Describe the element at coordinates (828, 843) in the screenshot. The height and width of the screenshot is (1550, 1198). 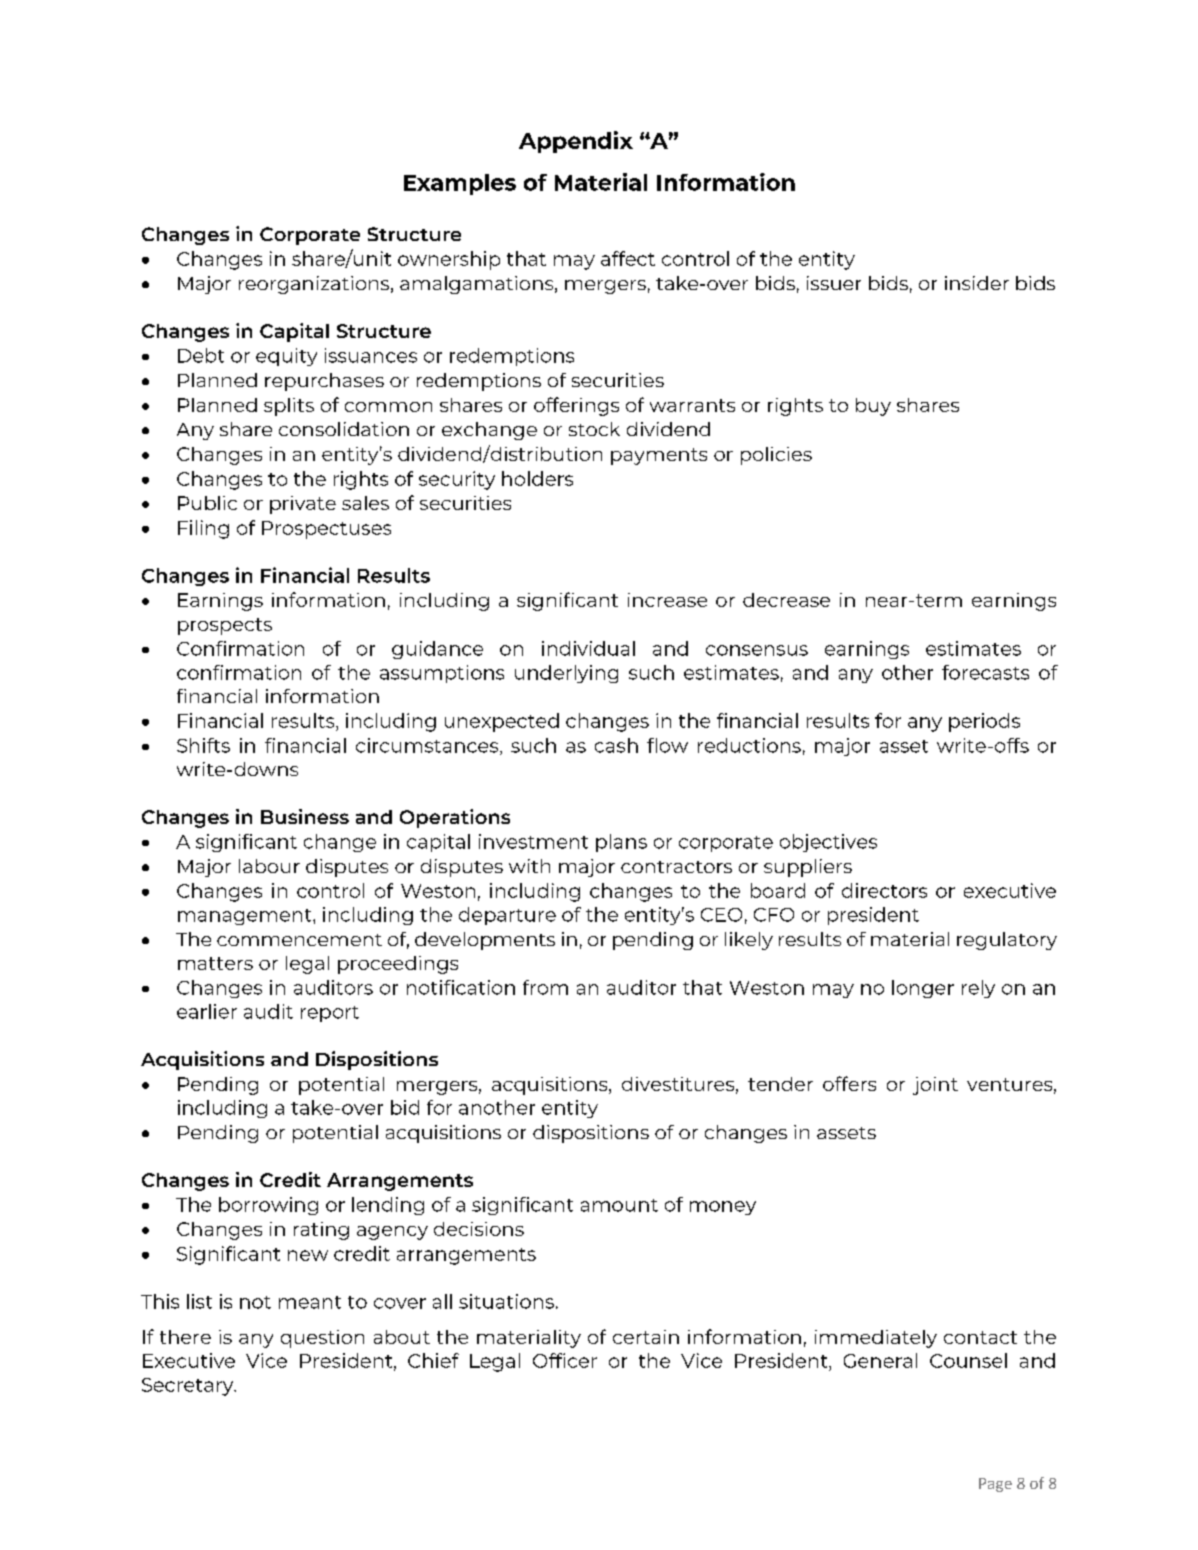
I see `objectives` at that location.
